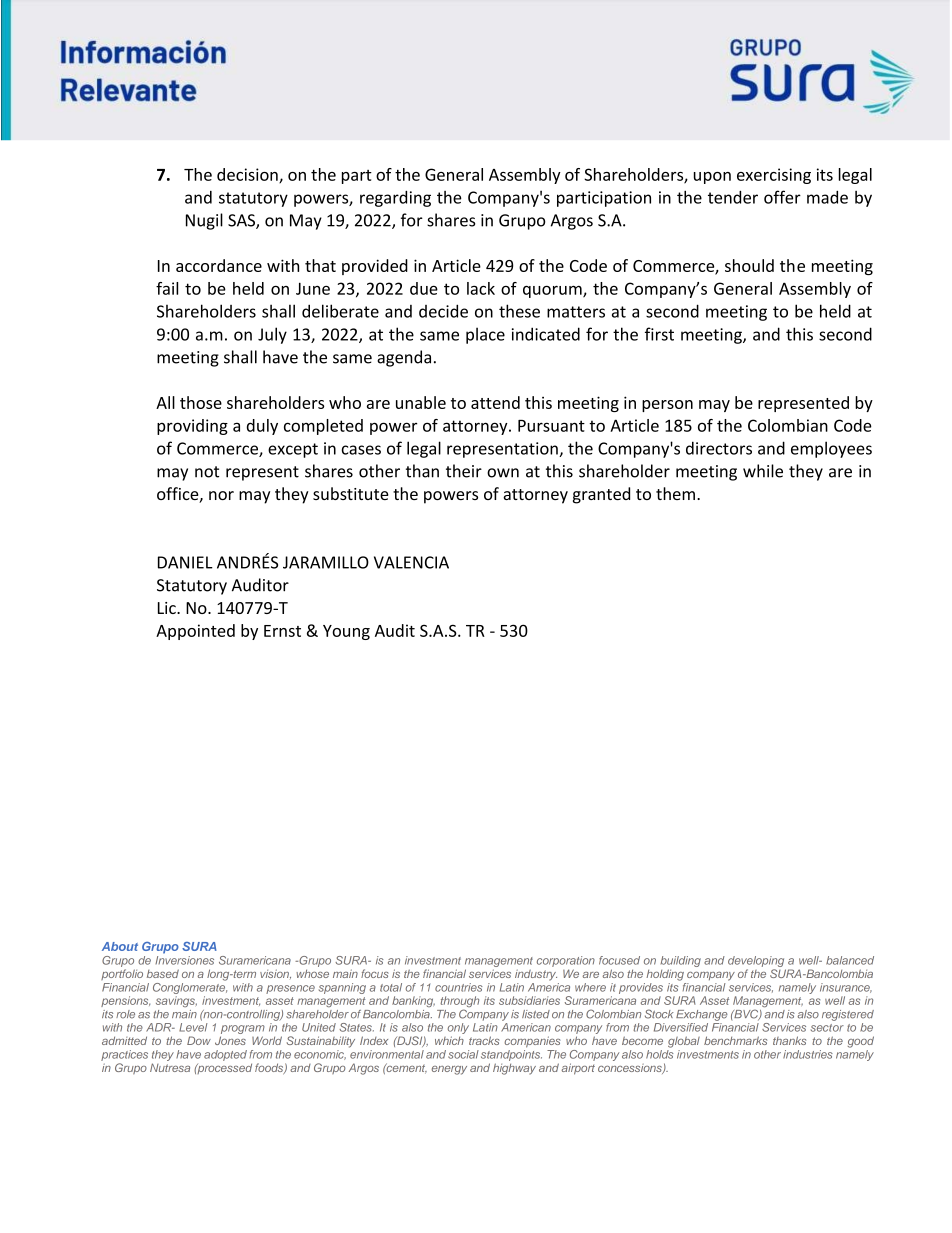 This page has width=952, height=1233. What do you see at coordinates (199, 1040) in the page?
I see `Dow` at bounding box center [199, 1040].
